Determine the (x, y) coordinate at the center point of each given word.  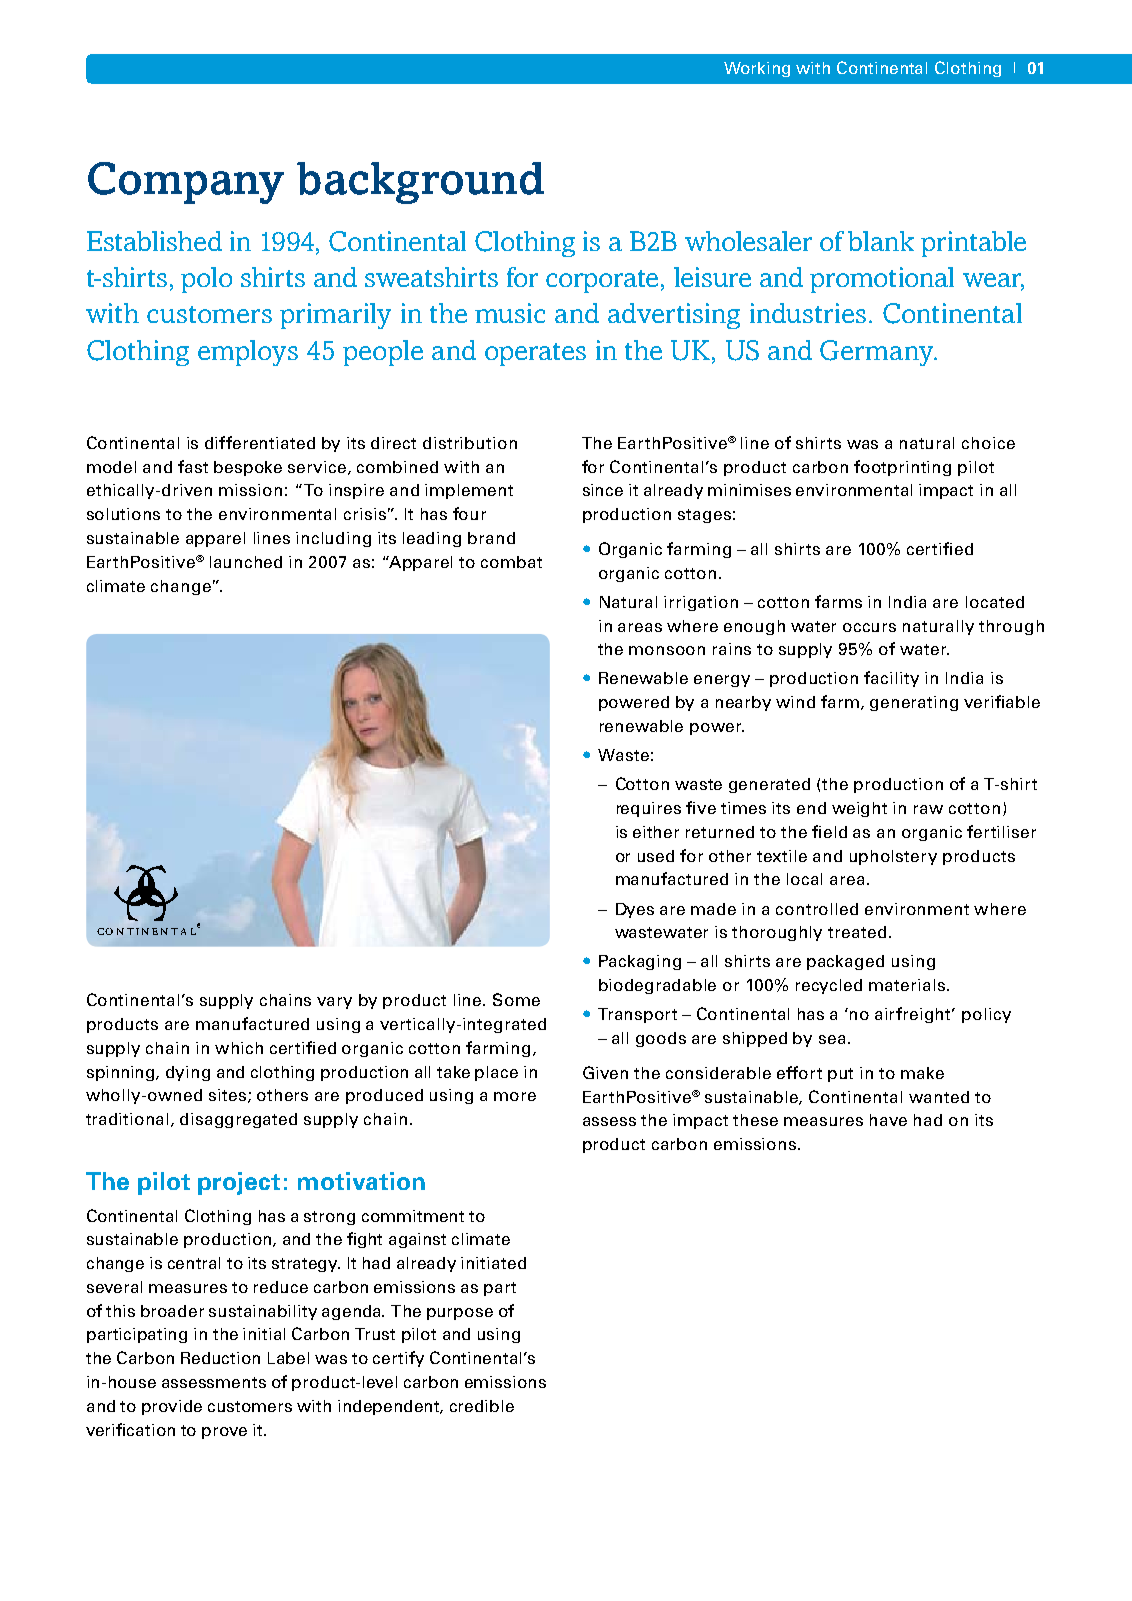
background (420, 183)
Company (186, 183)
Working (757, 69)
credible (482, 1406)
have (888, 1120)
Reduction (220, 1358)
